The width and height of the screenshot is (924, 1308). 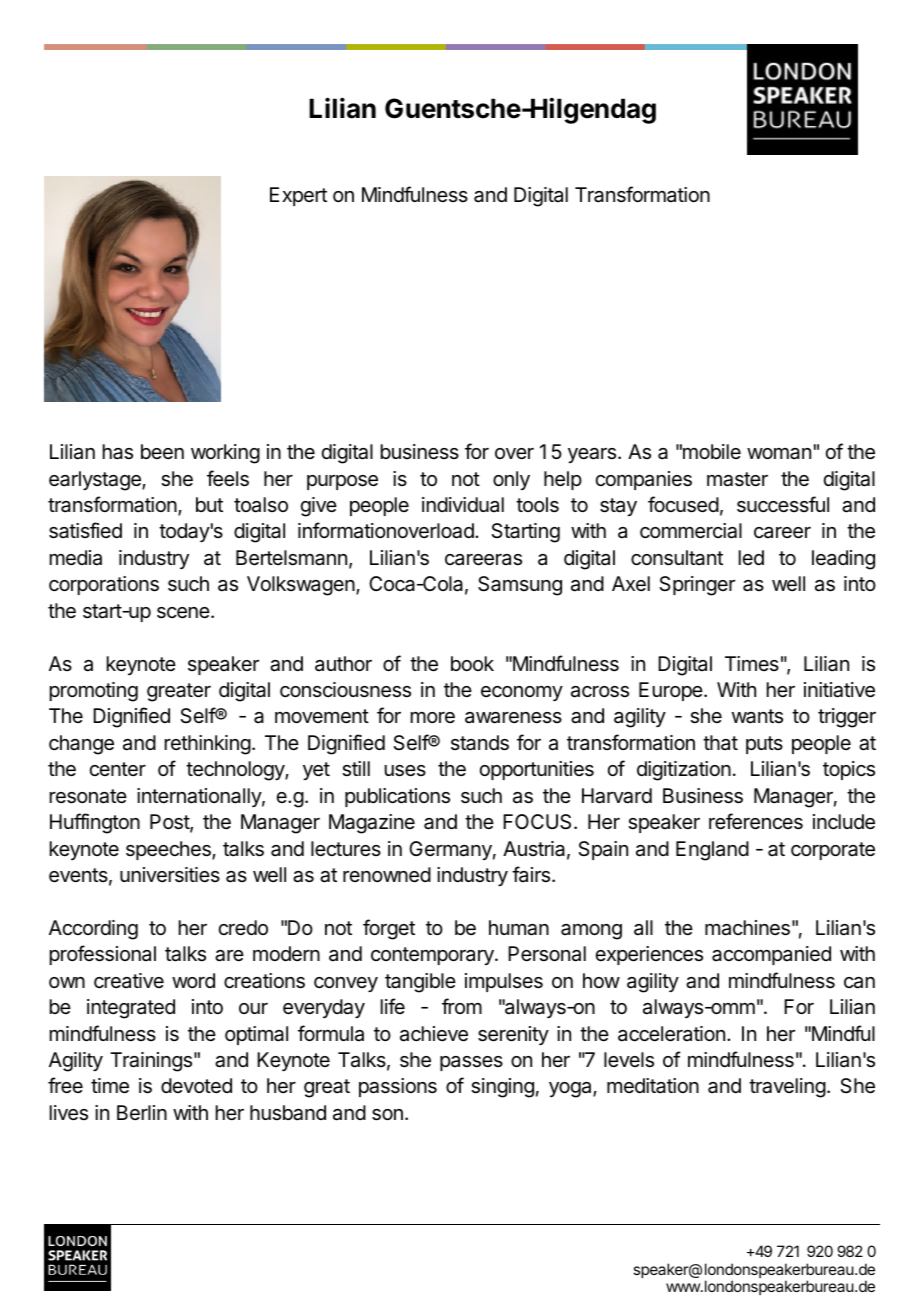 What do you see at coordinates (712, 851) in the screenshot?
I see `England` at bounding box center [712, 851].
